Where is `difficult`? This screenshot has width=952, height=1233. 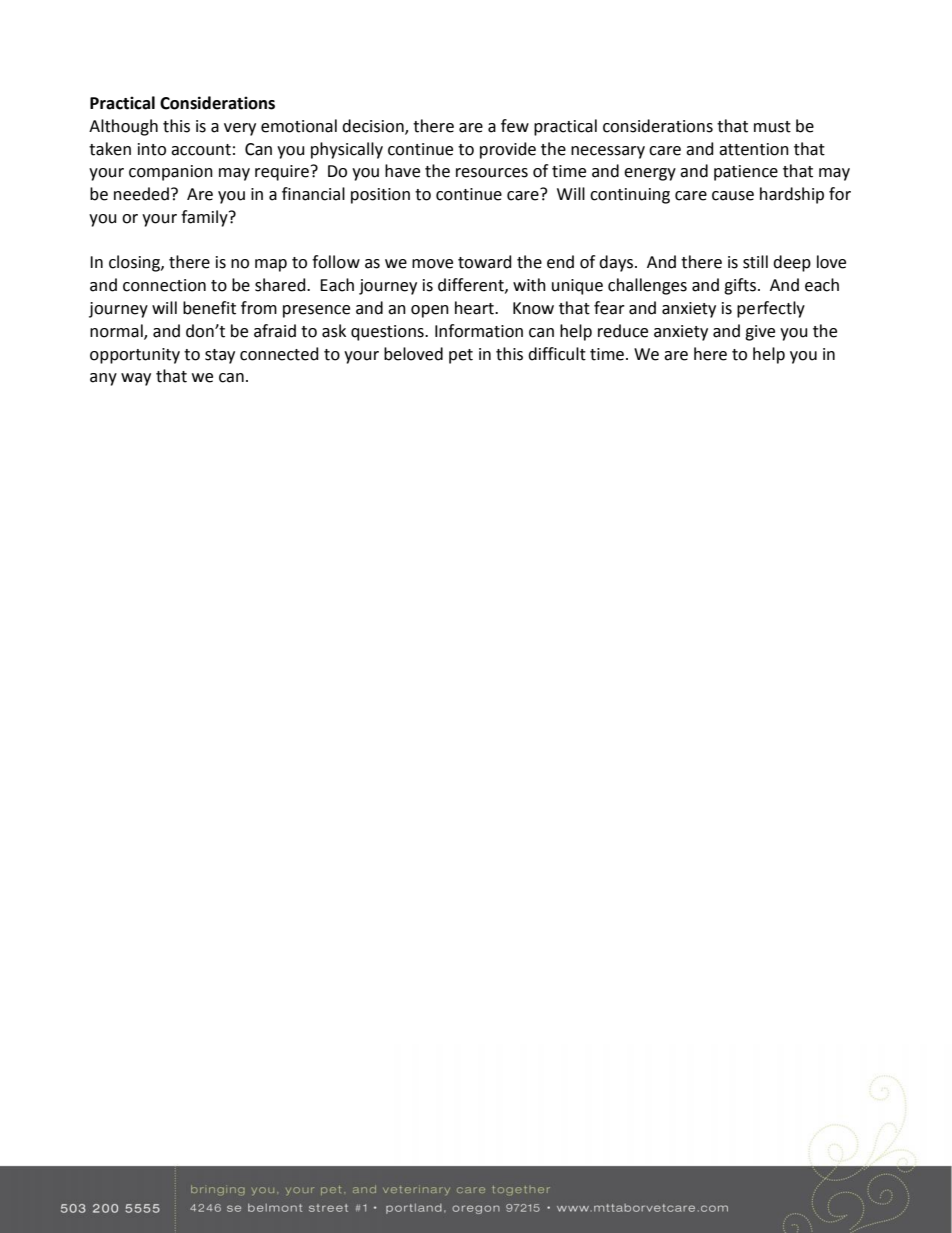 difficult is located at coordinates (557, 354).
